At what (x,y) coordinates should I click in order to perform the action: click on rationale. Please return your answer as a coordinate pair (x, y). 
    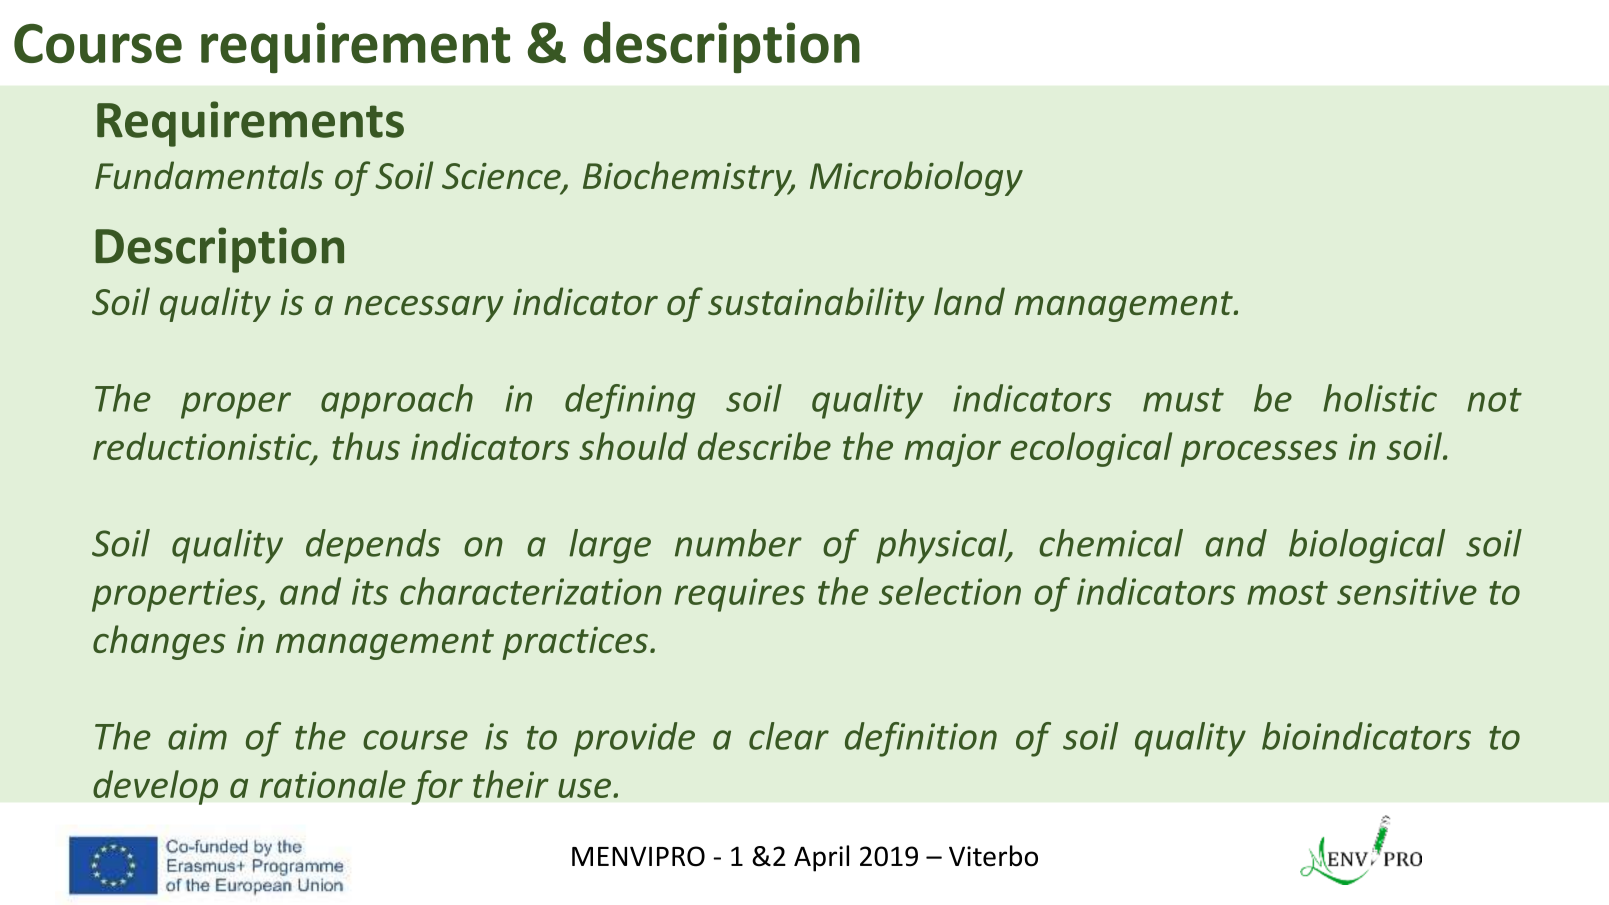
    Looking at the image, I should click on (333, 784).
